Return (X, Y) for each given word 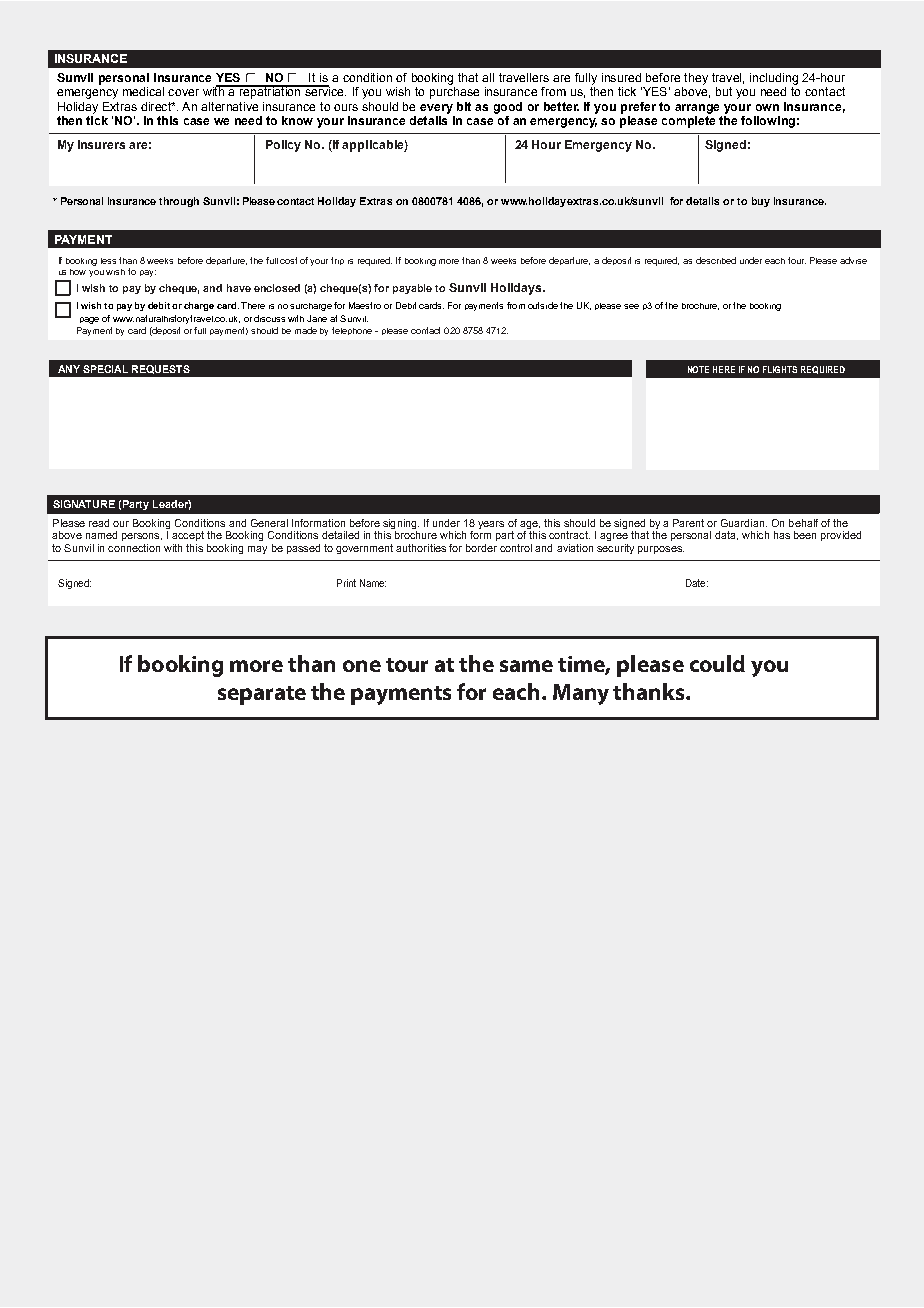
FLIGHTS (780, 369)
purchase (454, 93)
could (717, 663)
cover (183, 92)
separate (262, 695)
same (526, 666)
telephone (354, 331)
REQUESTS (161, 369)
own (767, 107)
